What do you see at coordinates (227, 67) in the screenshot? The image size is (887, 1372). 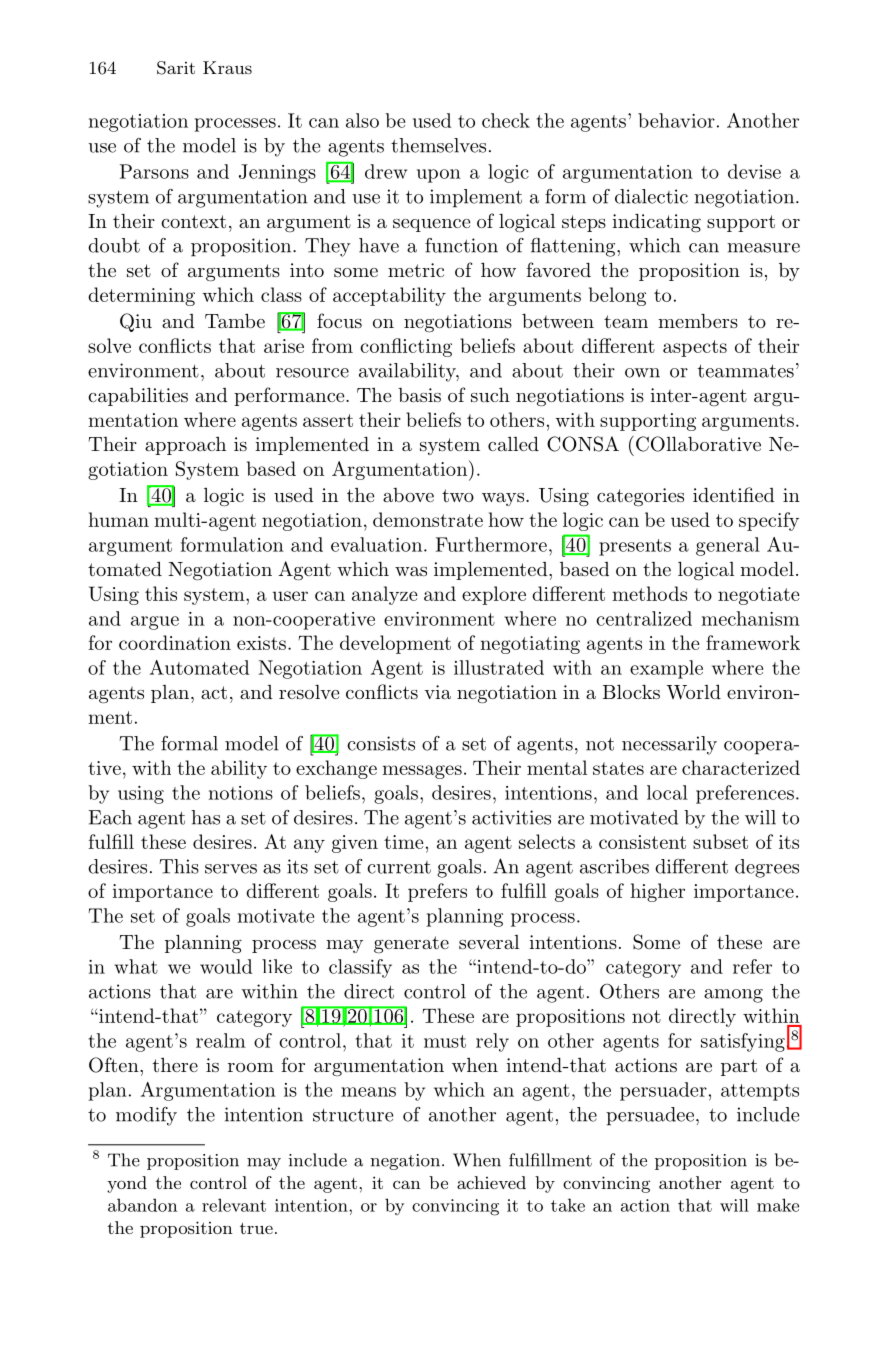 I see `Kraus` at bounding box center [227, 67].
